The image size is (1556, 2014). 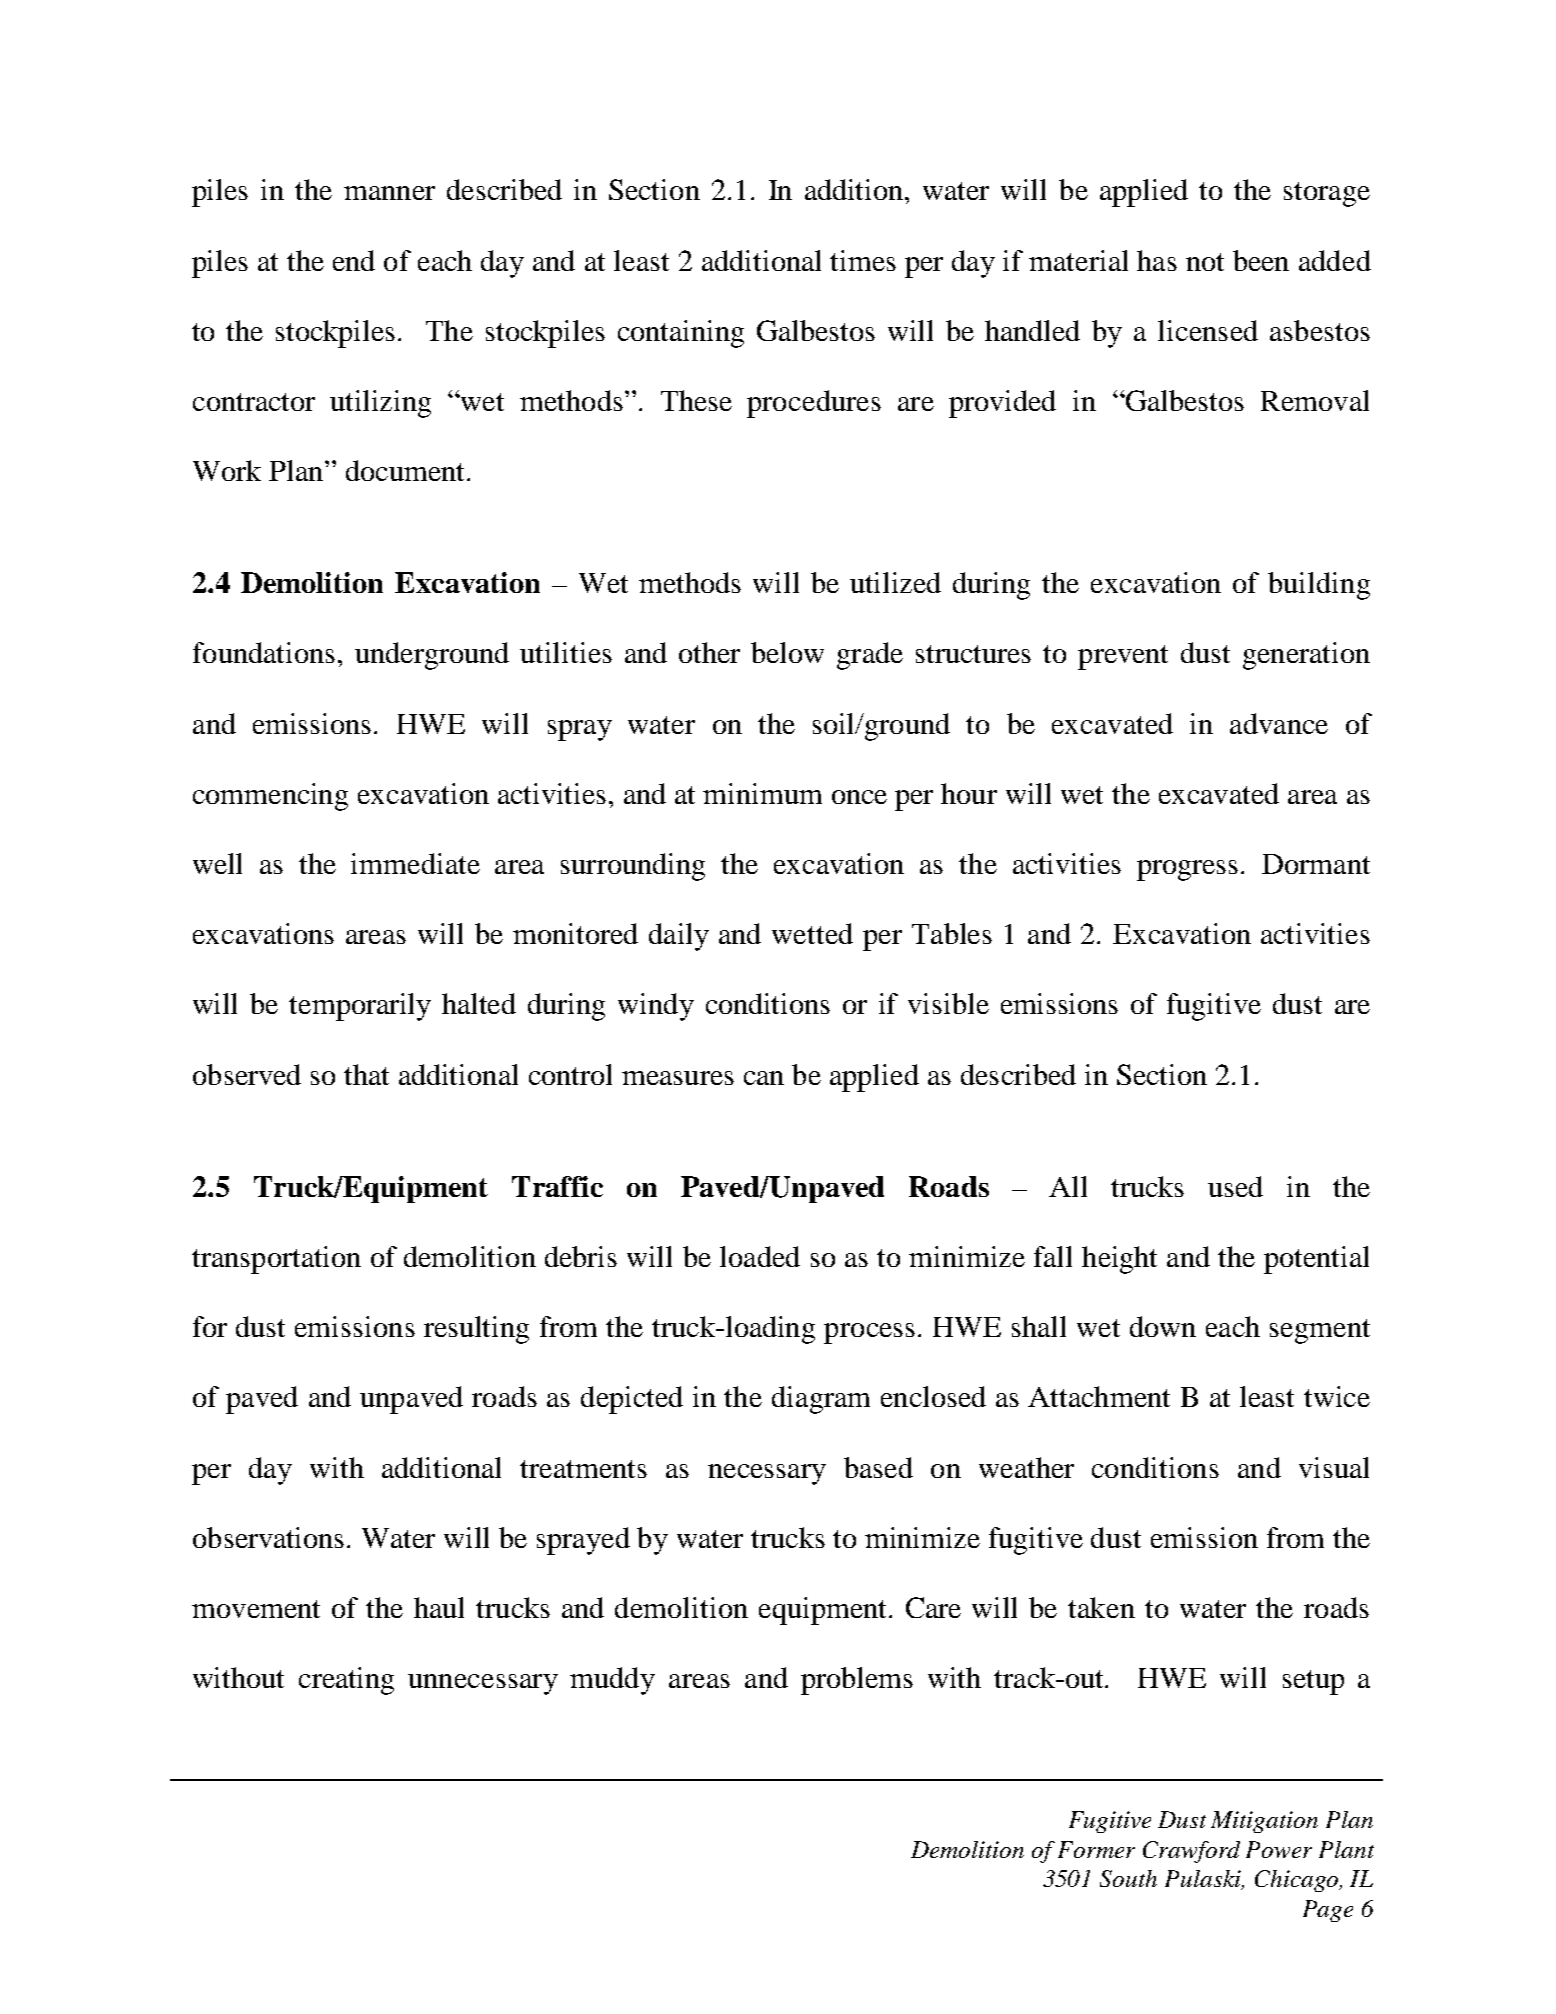 I want to click on Crawford, so click(x=1191, y=1852).
